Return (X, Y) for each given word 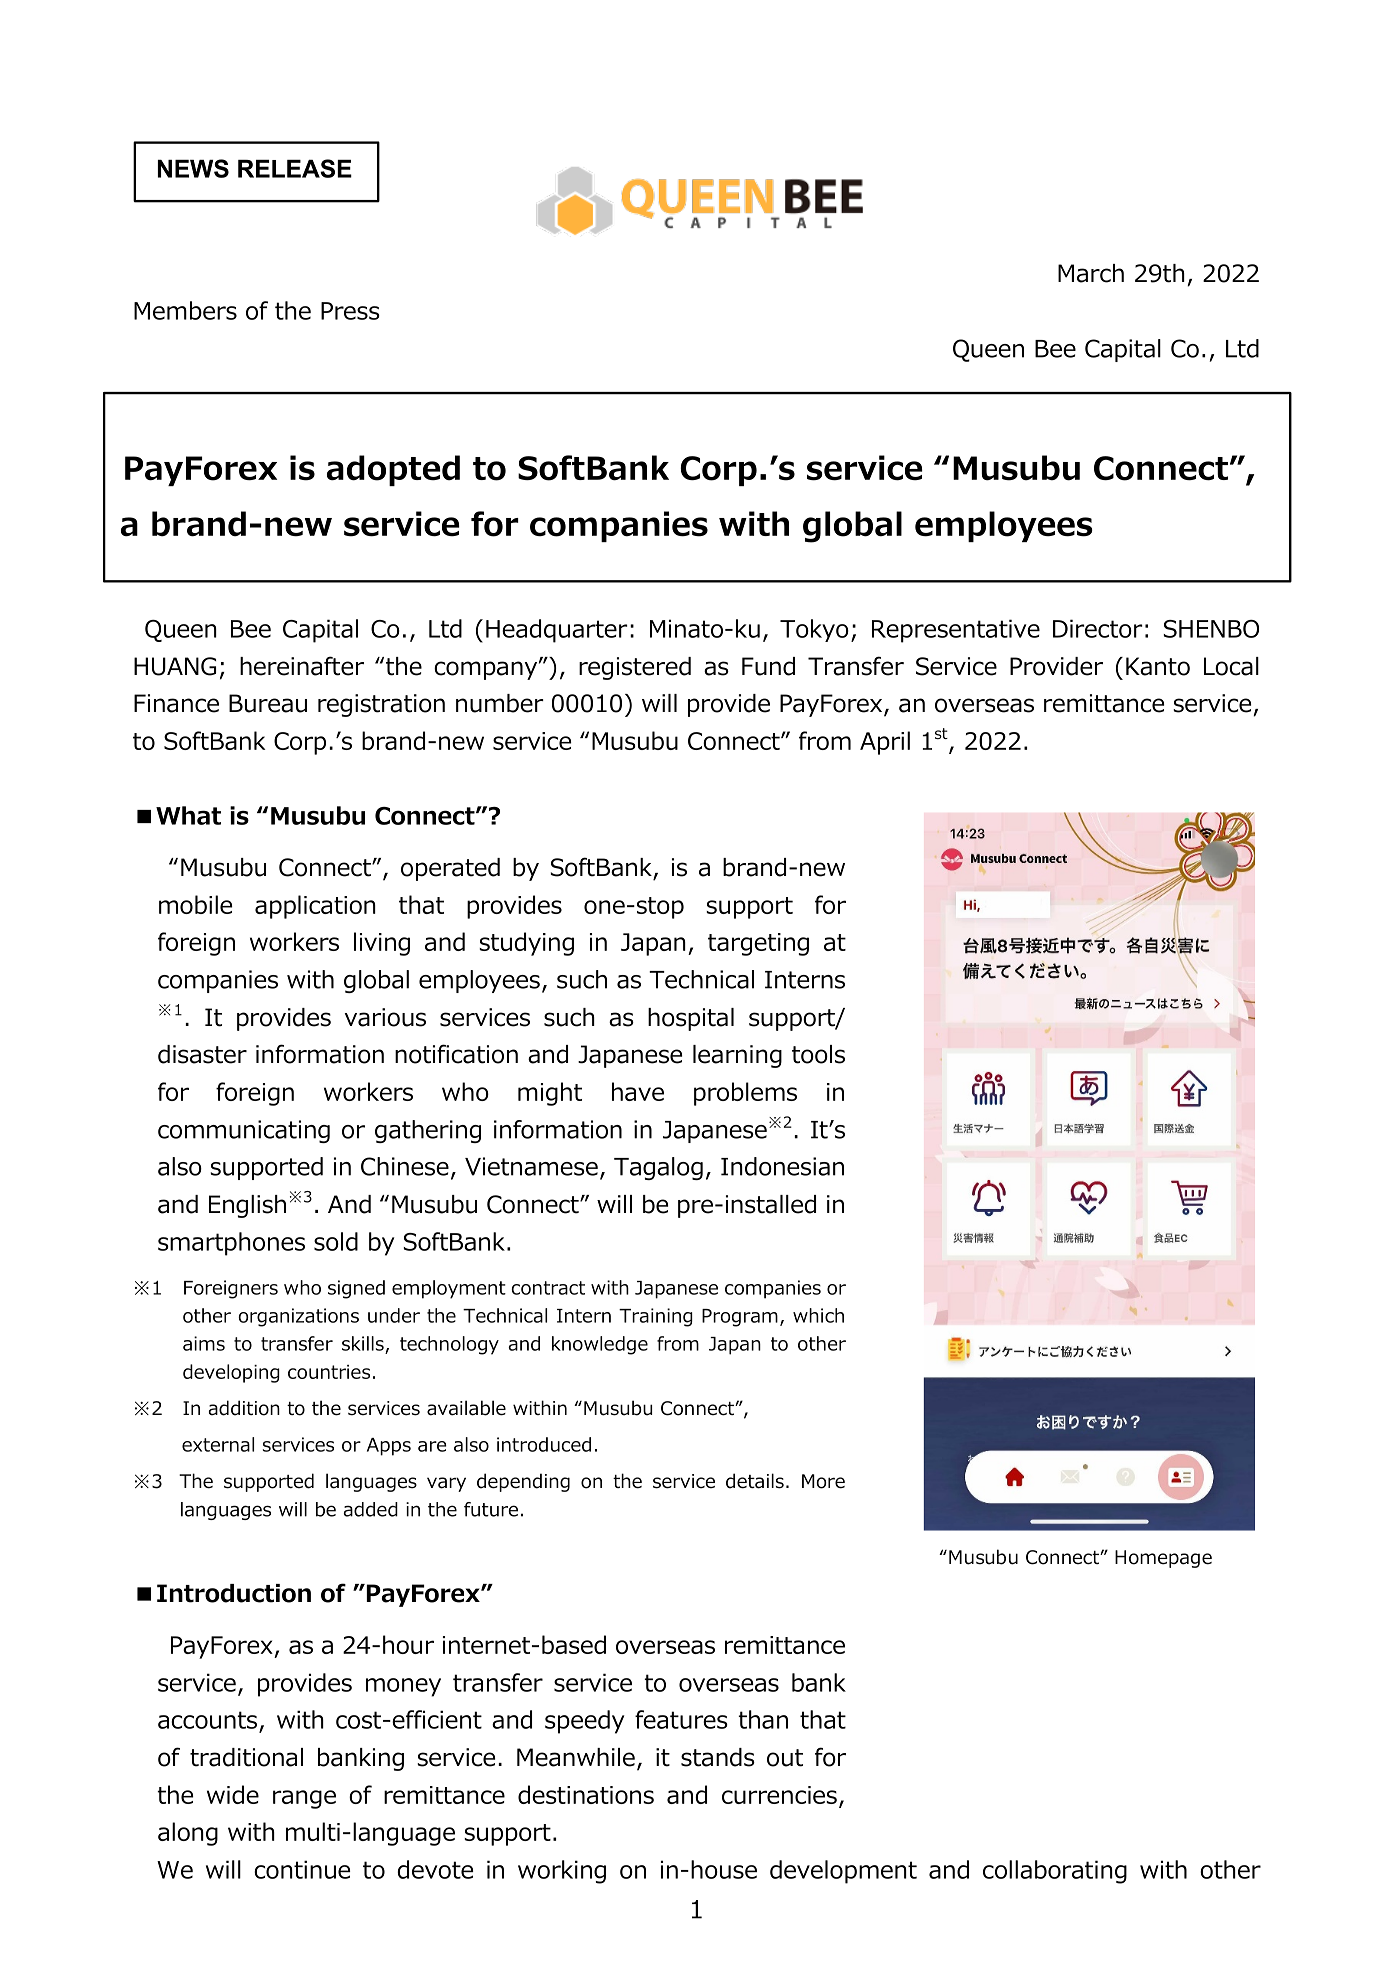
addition (244, 1408)
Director (1098, 628)
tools (818, 1054)
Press (350, 311)
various (385, 1017)
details (755, 1481)
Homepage (1163, 1559)
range (304, 1799)
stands (718, 1757)
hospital (691, 1019)
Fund (768, 666)
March (1091, 273)
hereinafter (302, 666)
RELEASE (295, 168)
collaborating (1055, 1872)
